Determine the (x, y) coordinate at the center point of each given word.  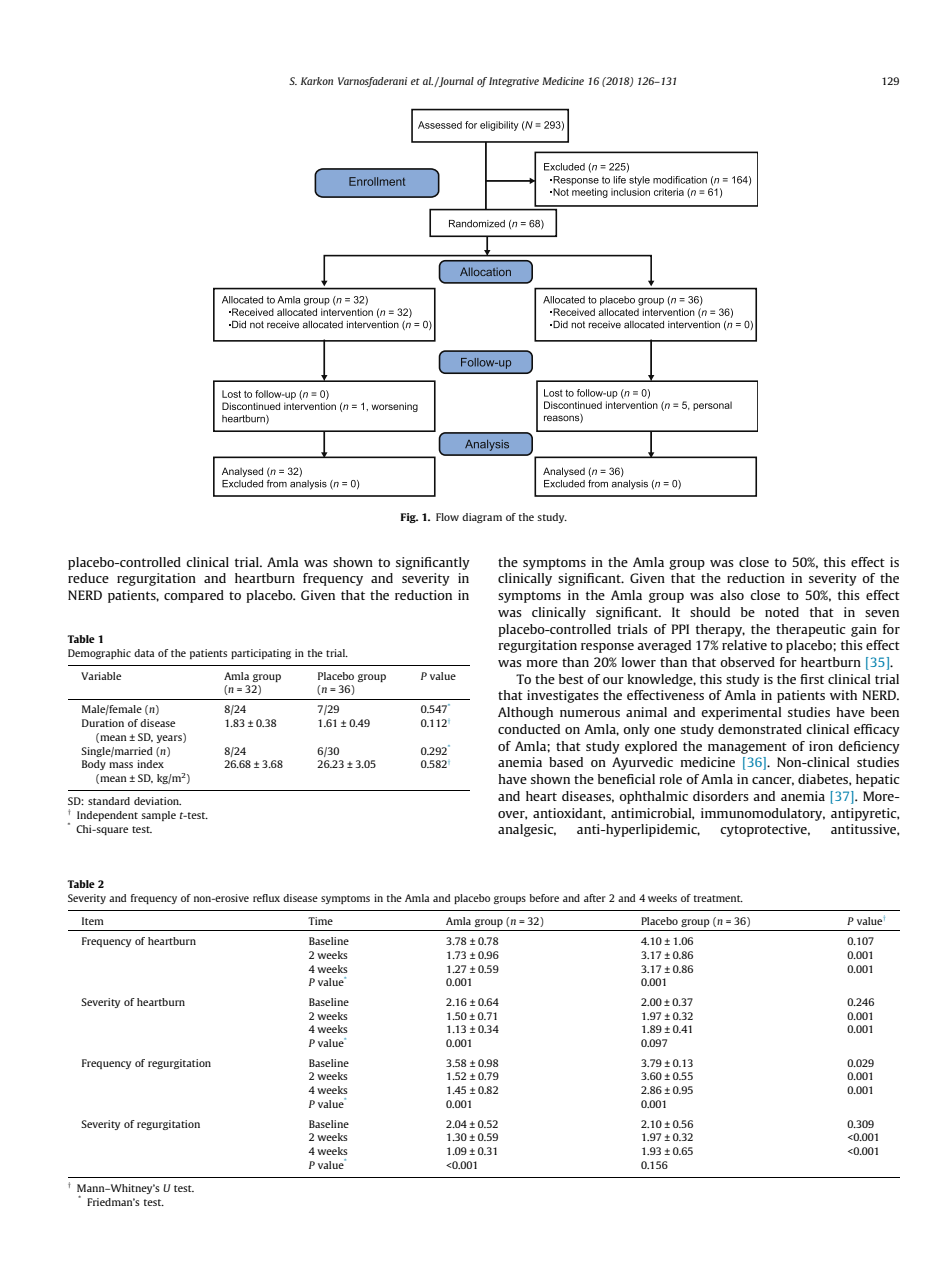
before (544, 898)
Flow (447, 517)
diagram (482, 518)
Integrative (514, 82)
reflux (266, 898)
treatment (718, 898)
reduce (88, 578)
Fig (409, 518)
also (732, 595)
